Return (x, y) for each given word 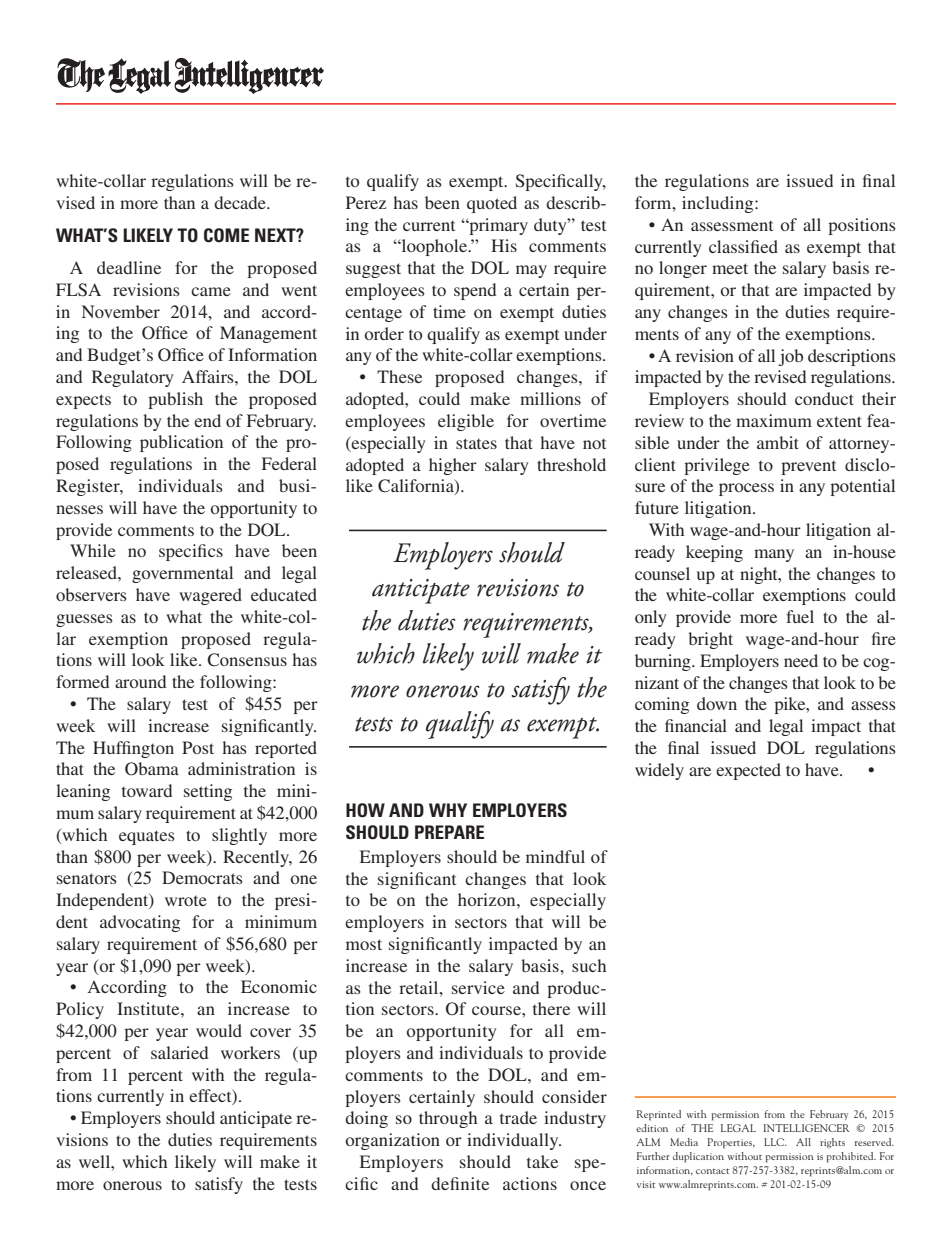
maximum (774, 420)
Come (226, 235)
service (478, 987)
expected (748, 771)
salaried (179, 1052)
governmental (182, 574)
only (651, 618)
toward (147, 790)
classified (743, 246)
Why (448, 810)
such (589, 965)
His (504, 245)
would (219, 1030)
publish (175, 400)
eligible (466, 422)
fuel (800, 616)
